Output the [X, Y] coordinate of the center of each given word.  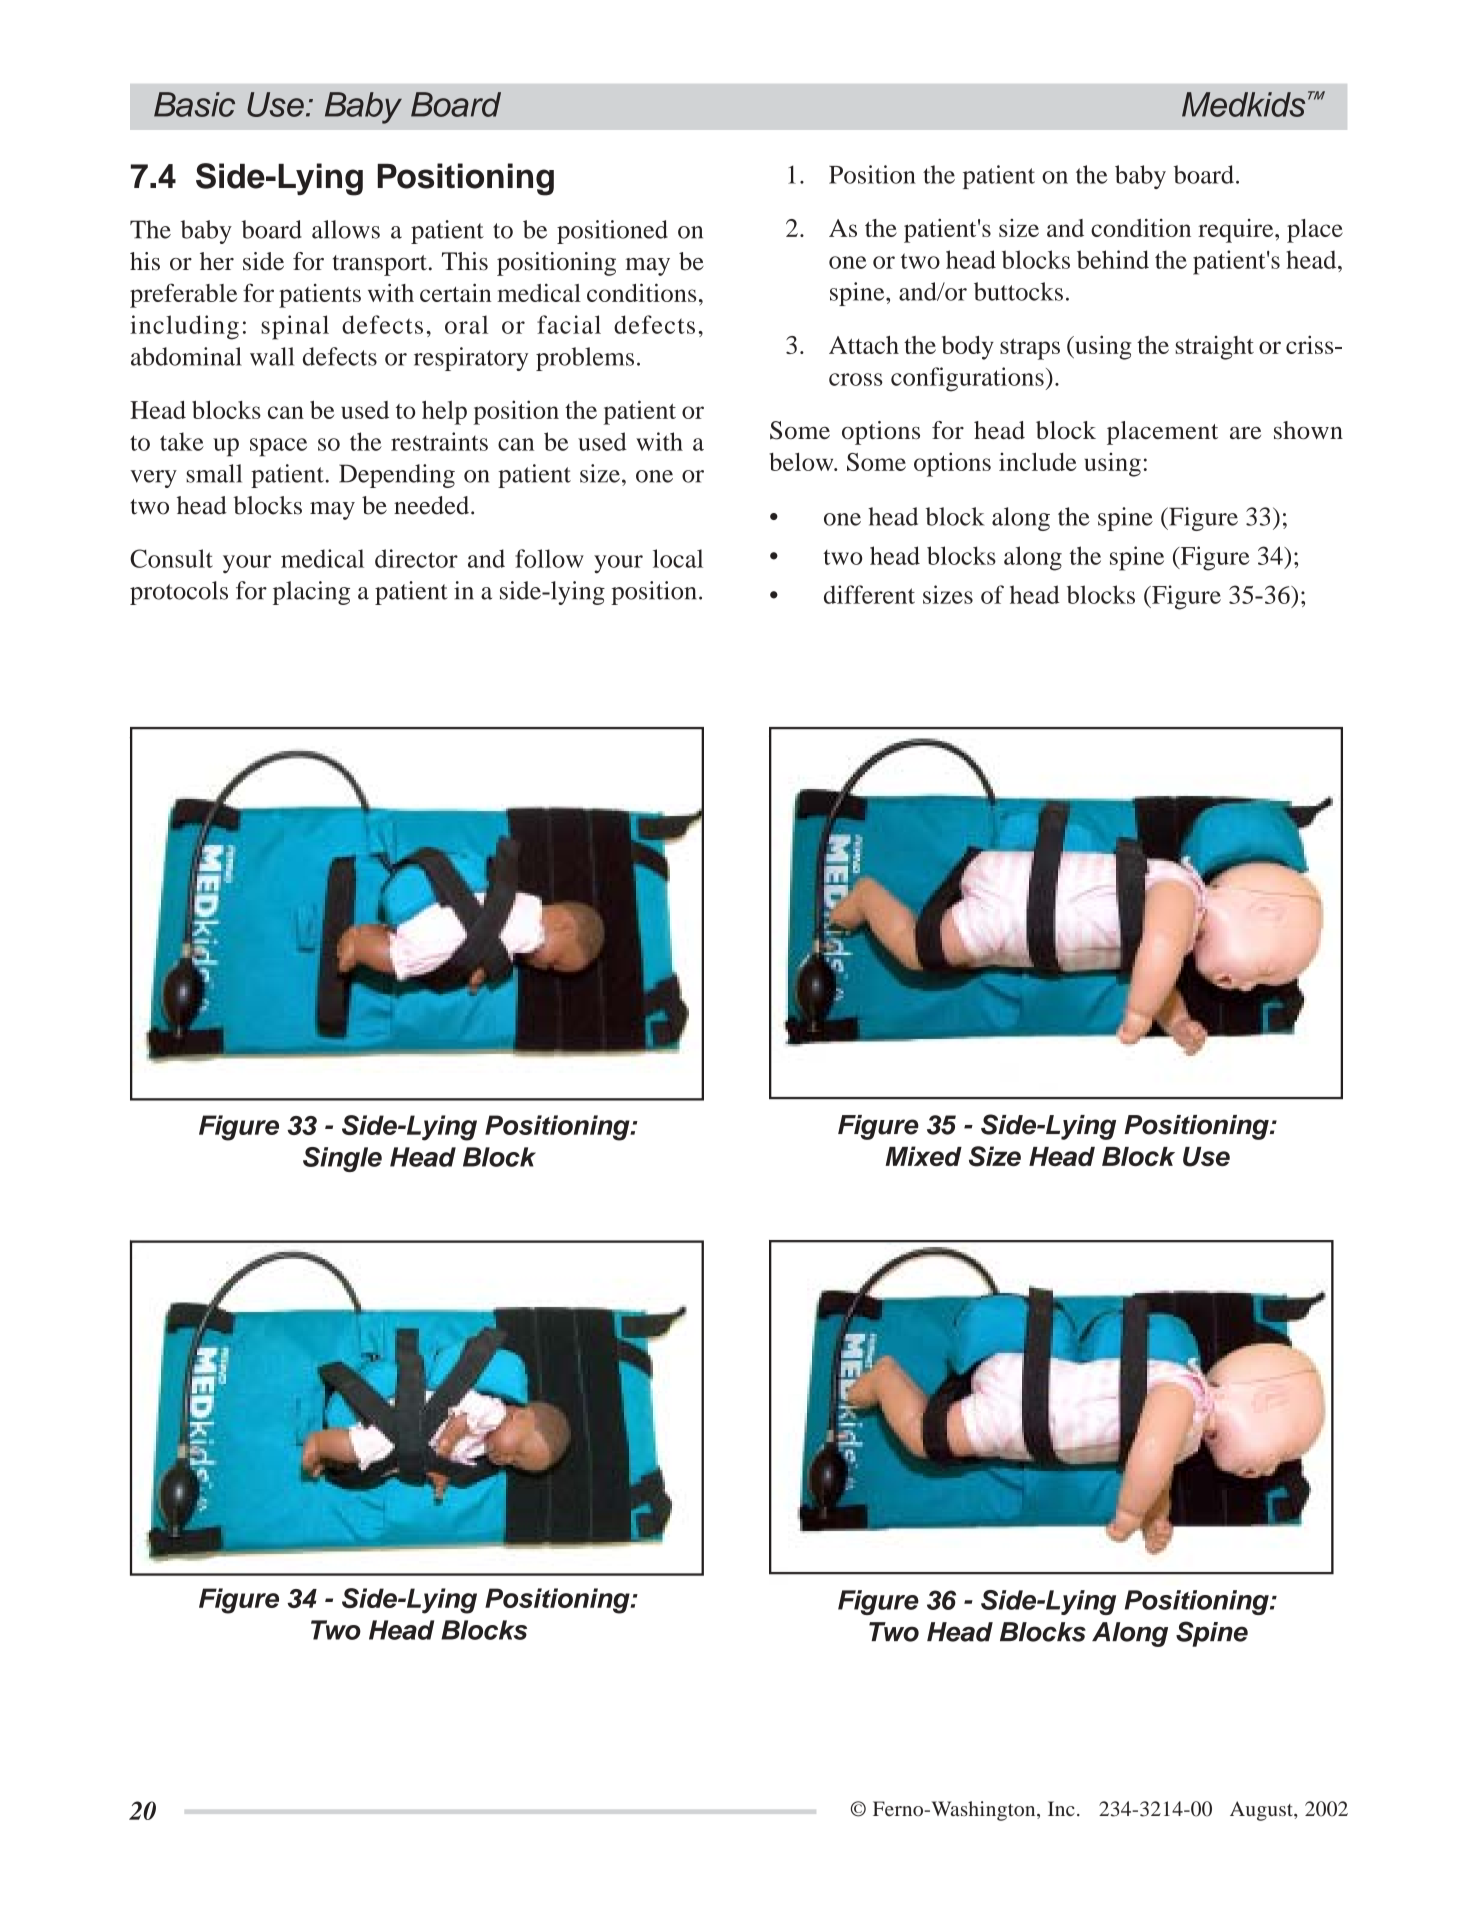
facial [569, 324]
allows [346, 229]
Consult [171, 558]
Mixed [923, 1156]
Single [342, 1159]
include [1038, 461]
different [869, 594]
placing [311, 593]
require [1237, 231]
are [1245, 433]
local [678, 558]
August [1262, 1811]
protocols [179, 593]
